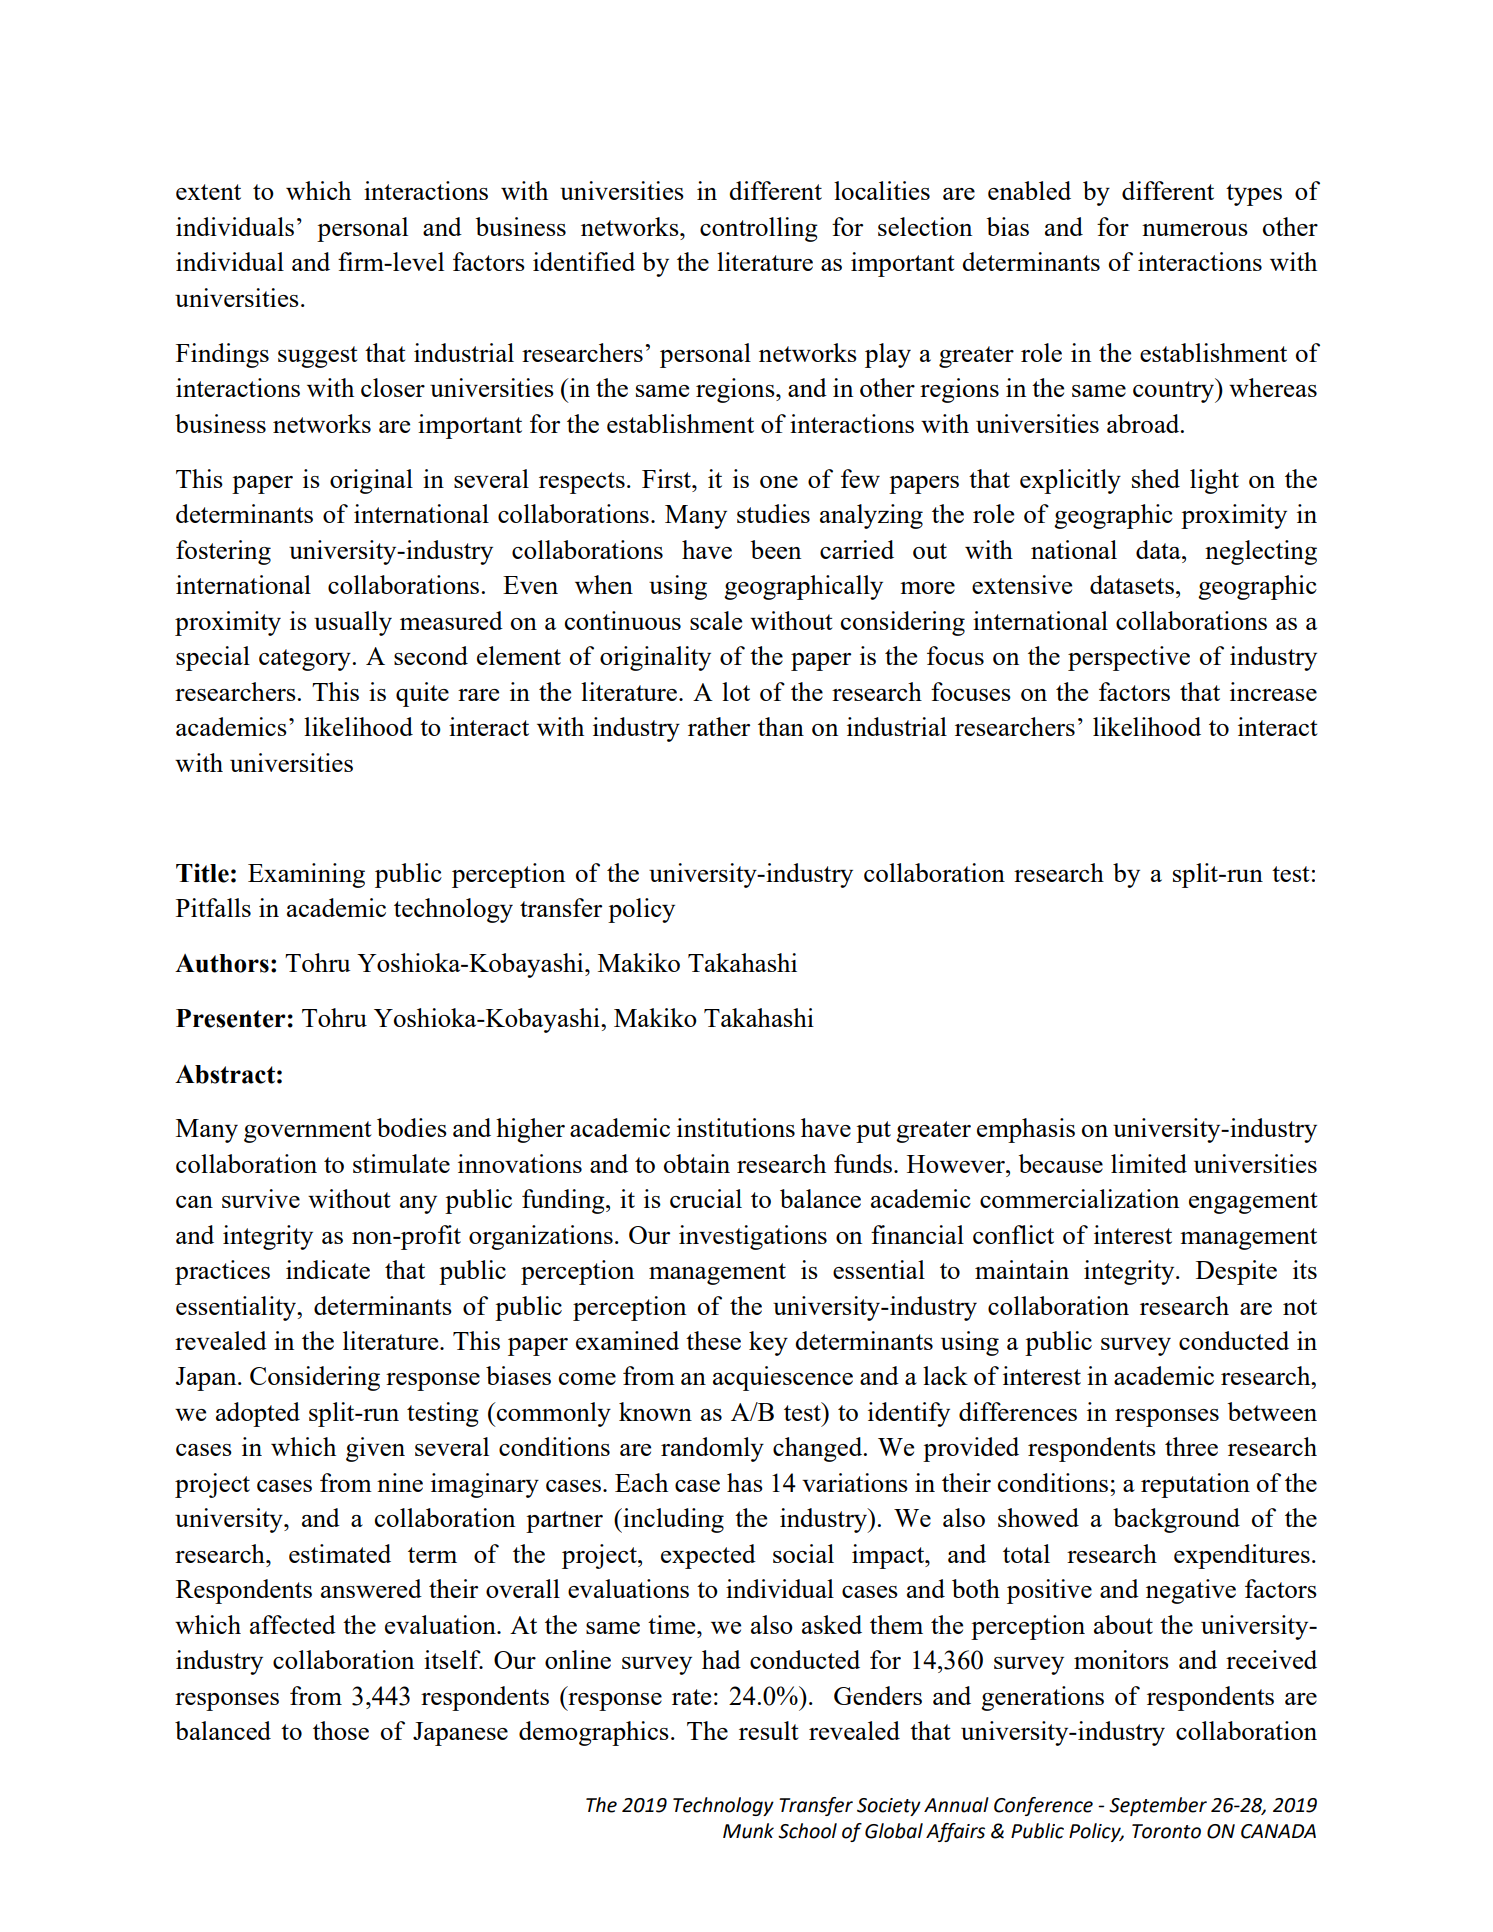  Describe the element at coordinates (775, 549) in the screenshot. I see `been` at that location.
